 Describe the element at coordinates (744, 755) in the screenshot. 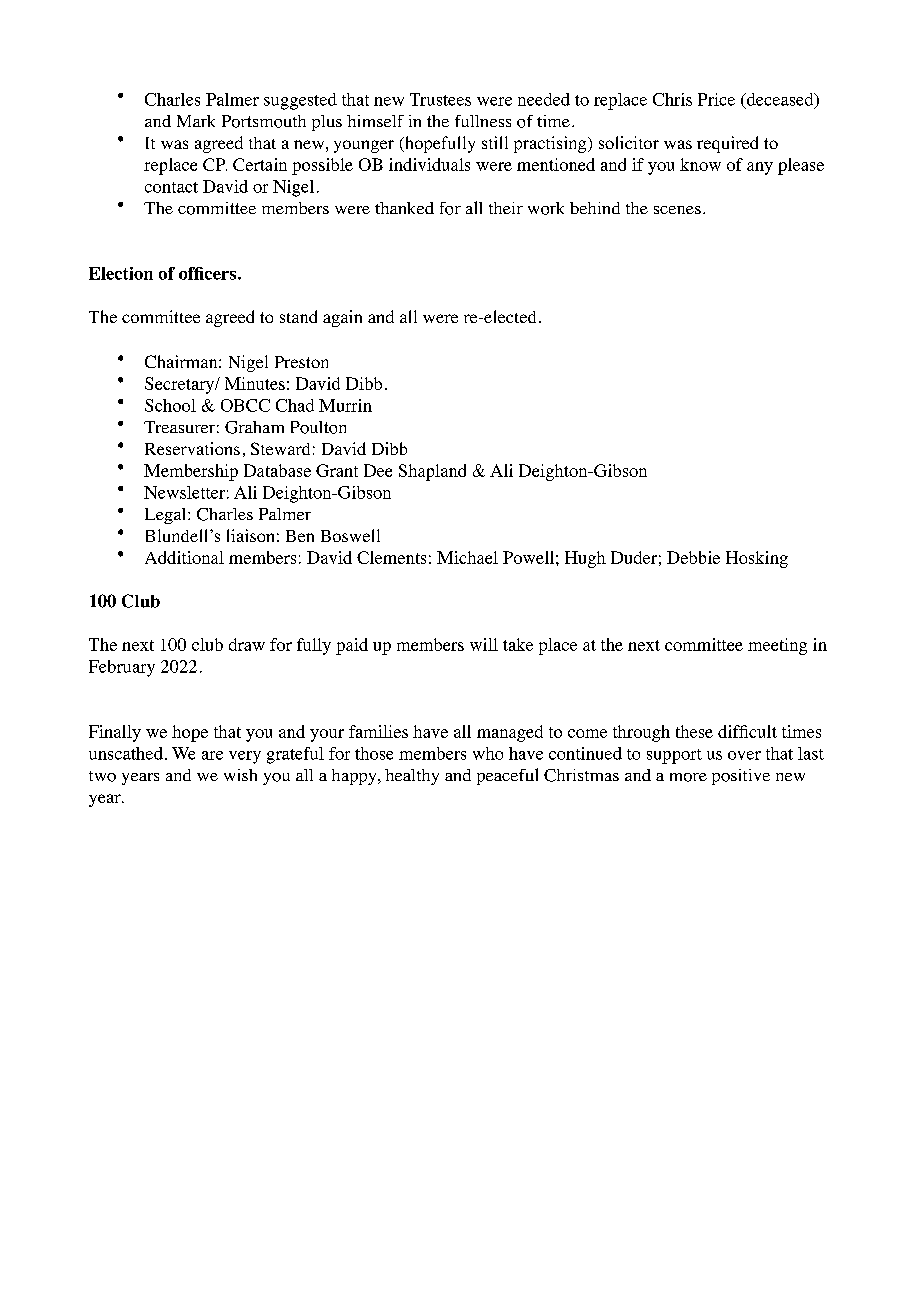

I see `over` at that location.
